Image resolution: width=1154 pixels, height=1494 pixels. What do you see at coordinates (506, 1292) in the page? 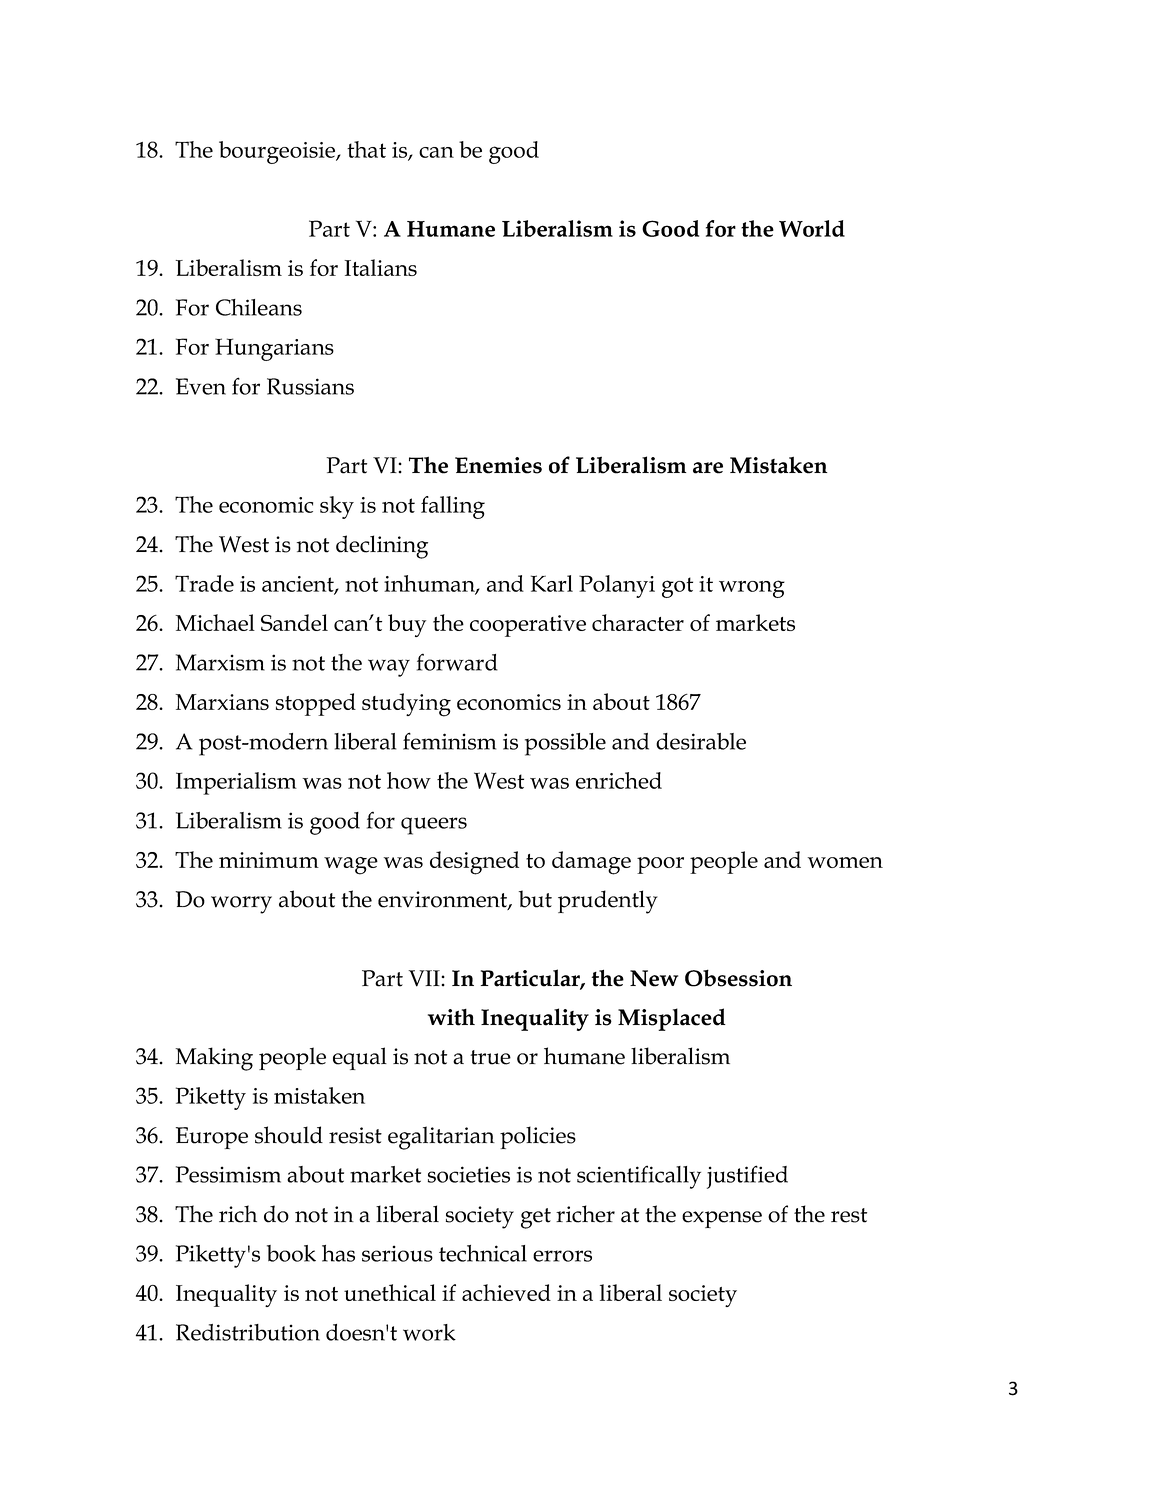
I see `achieved` at bounding box center [506, 1292].
